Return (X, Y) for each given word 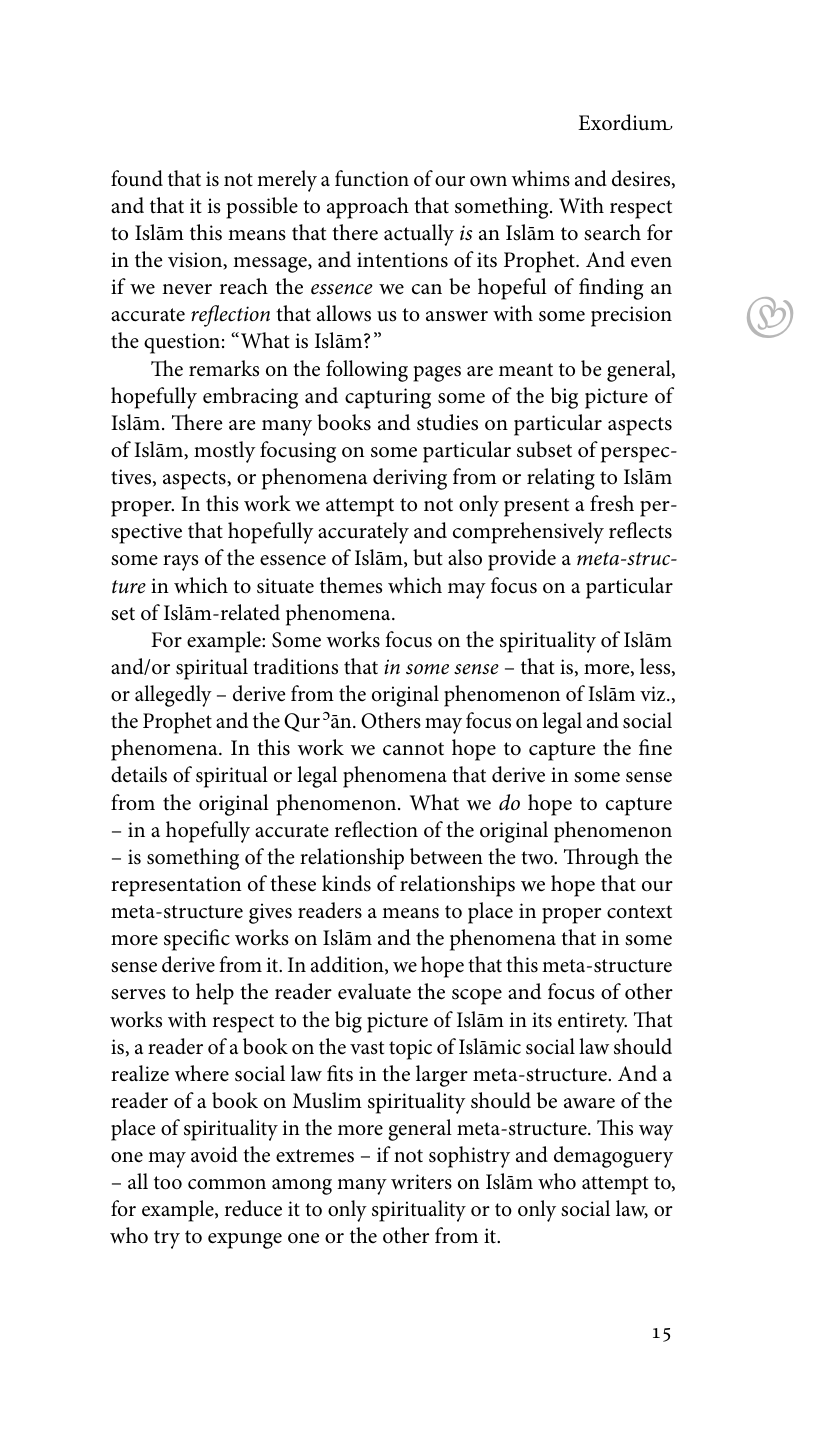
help (215, 994)
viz (654, 693)
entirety (592, 1022)
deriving (410, 479)
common (227, 1184)
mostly (225, 452)
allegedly (173, 696)
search (612, 232)
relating (561, 479)
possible (262, 208)
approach (368, 208)
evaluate (374, 991)
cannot (413, 749)
